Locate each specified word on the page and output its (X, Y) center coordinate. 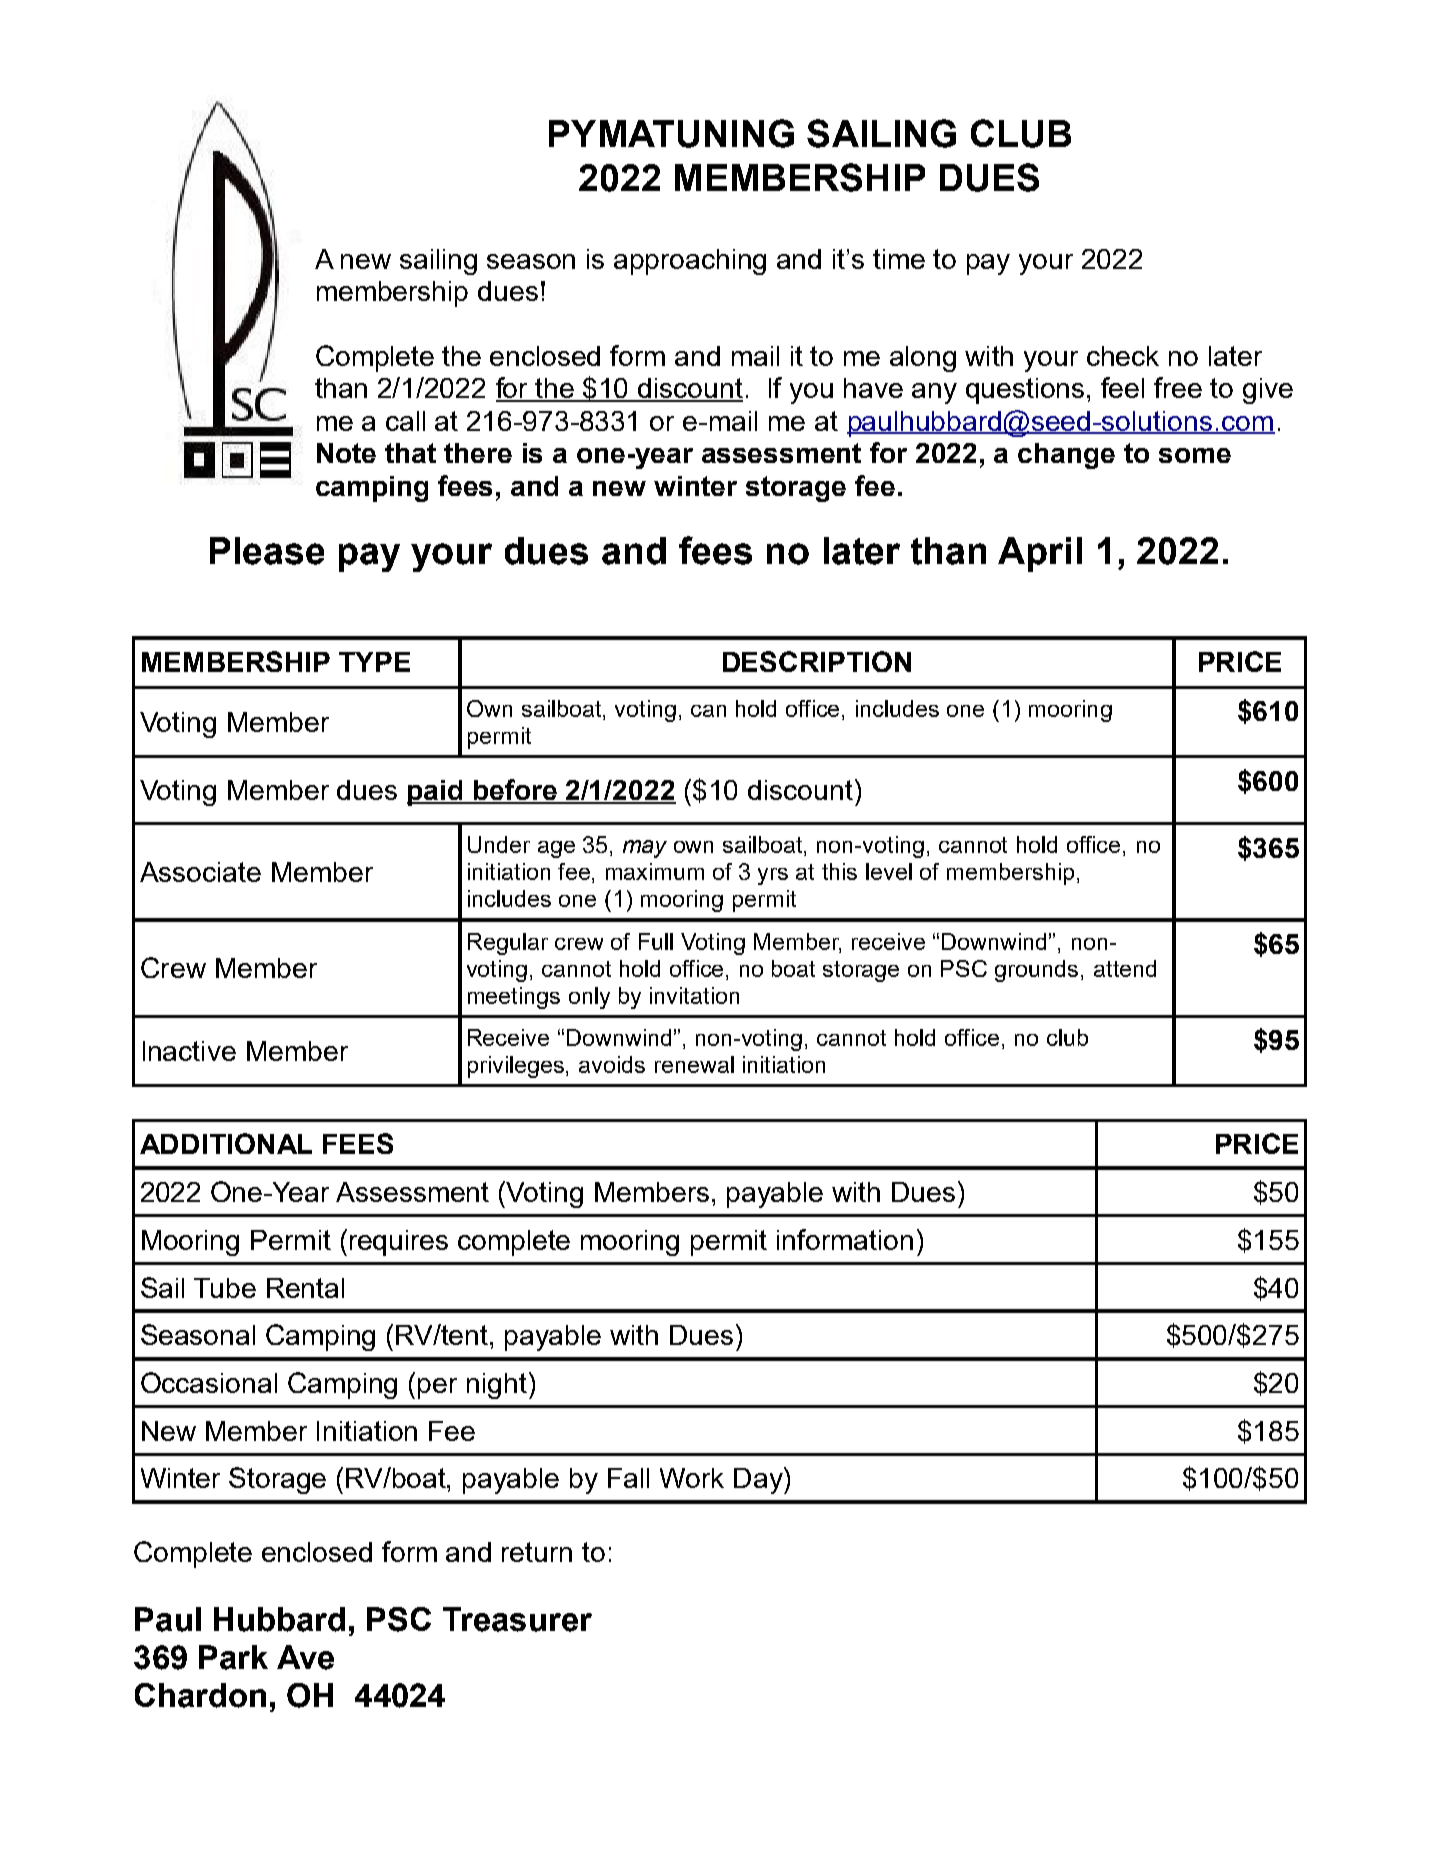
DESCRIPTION (817, 661)
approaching (690, 262)
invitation (694, 995)
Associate (200, 872)
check (1123, 356)
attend (1125, 968)
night (497, 1386)
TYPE (374, 662)
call (405, 421)
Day (759, 1480)
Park (233, 1657)
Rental (305, 1288)
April (1040, 554)
